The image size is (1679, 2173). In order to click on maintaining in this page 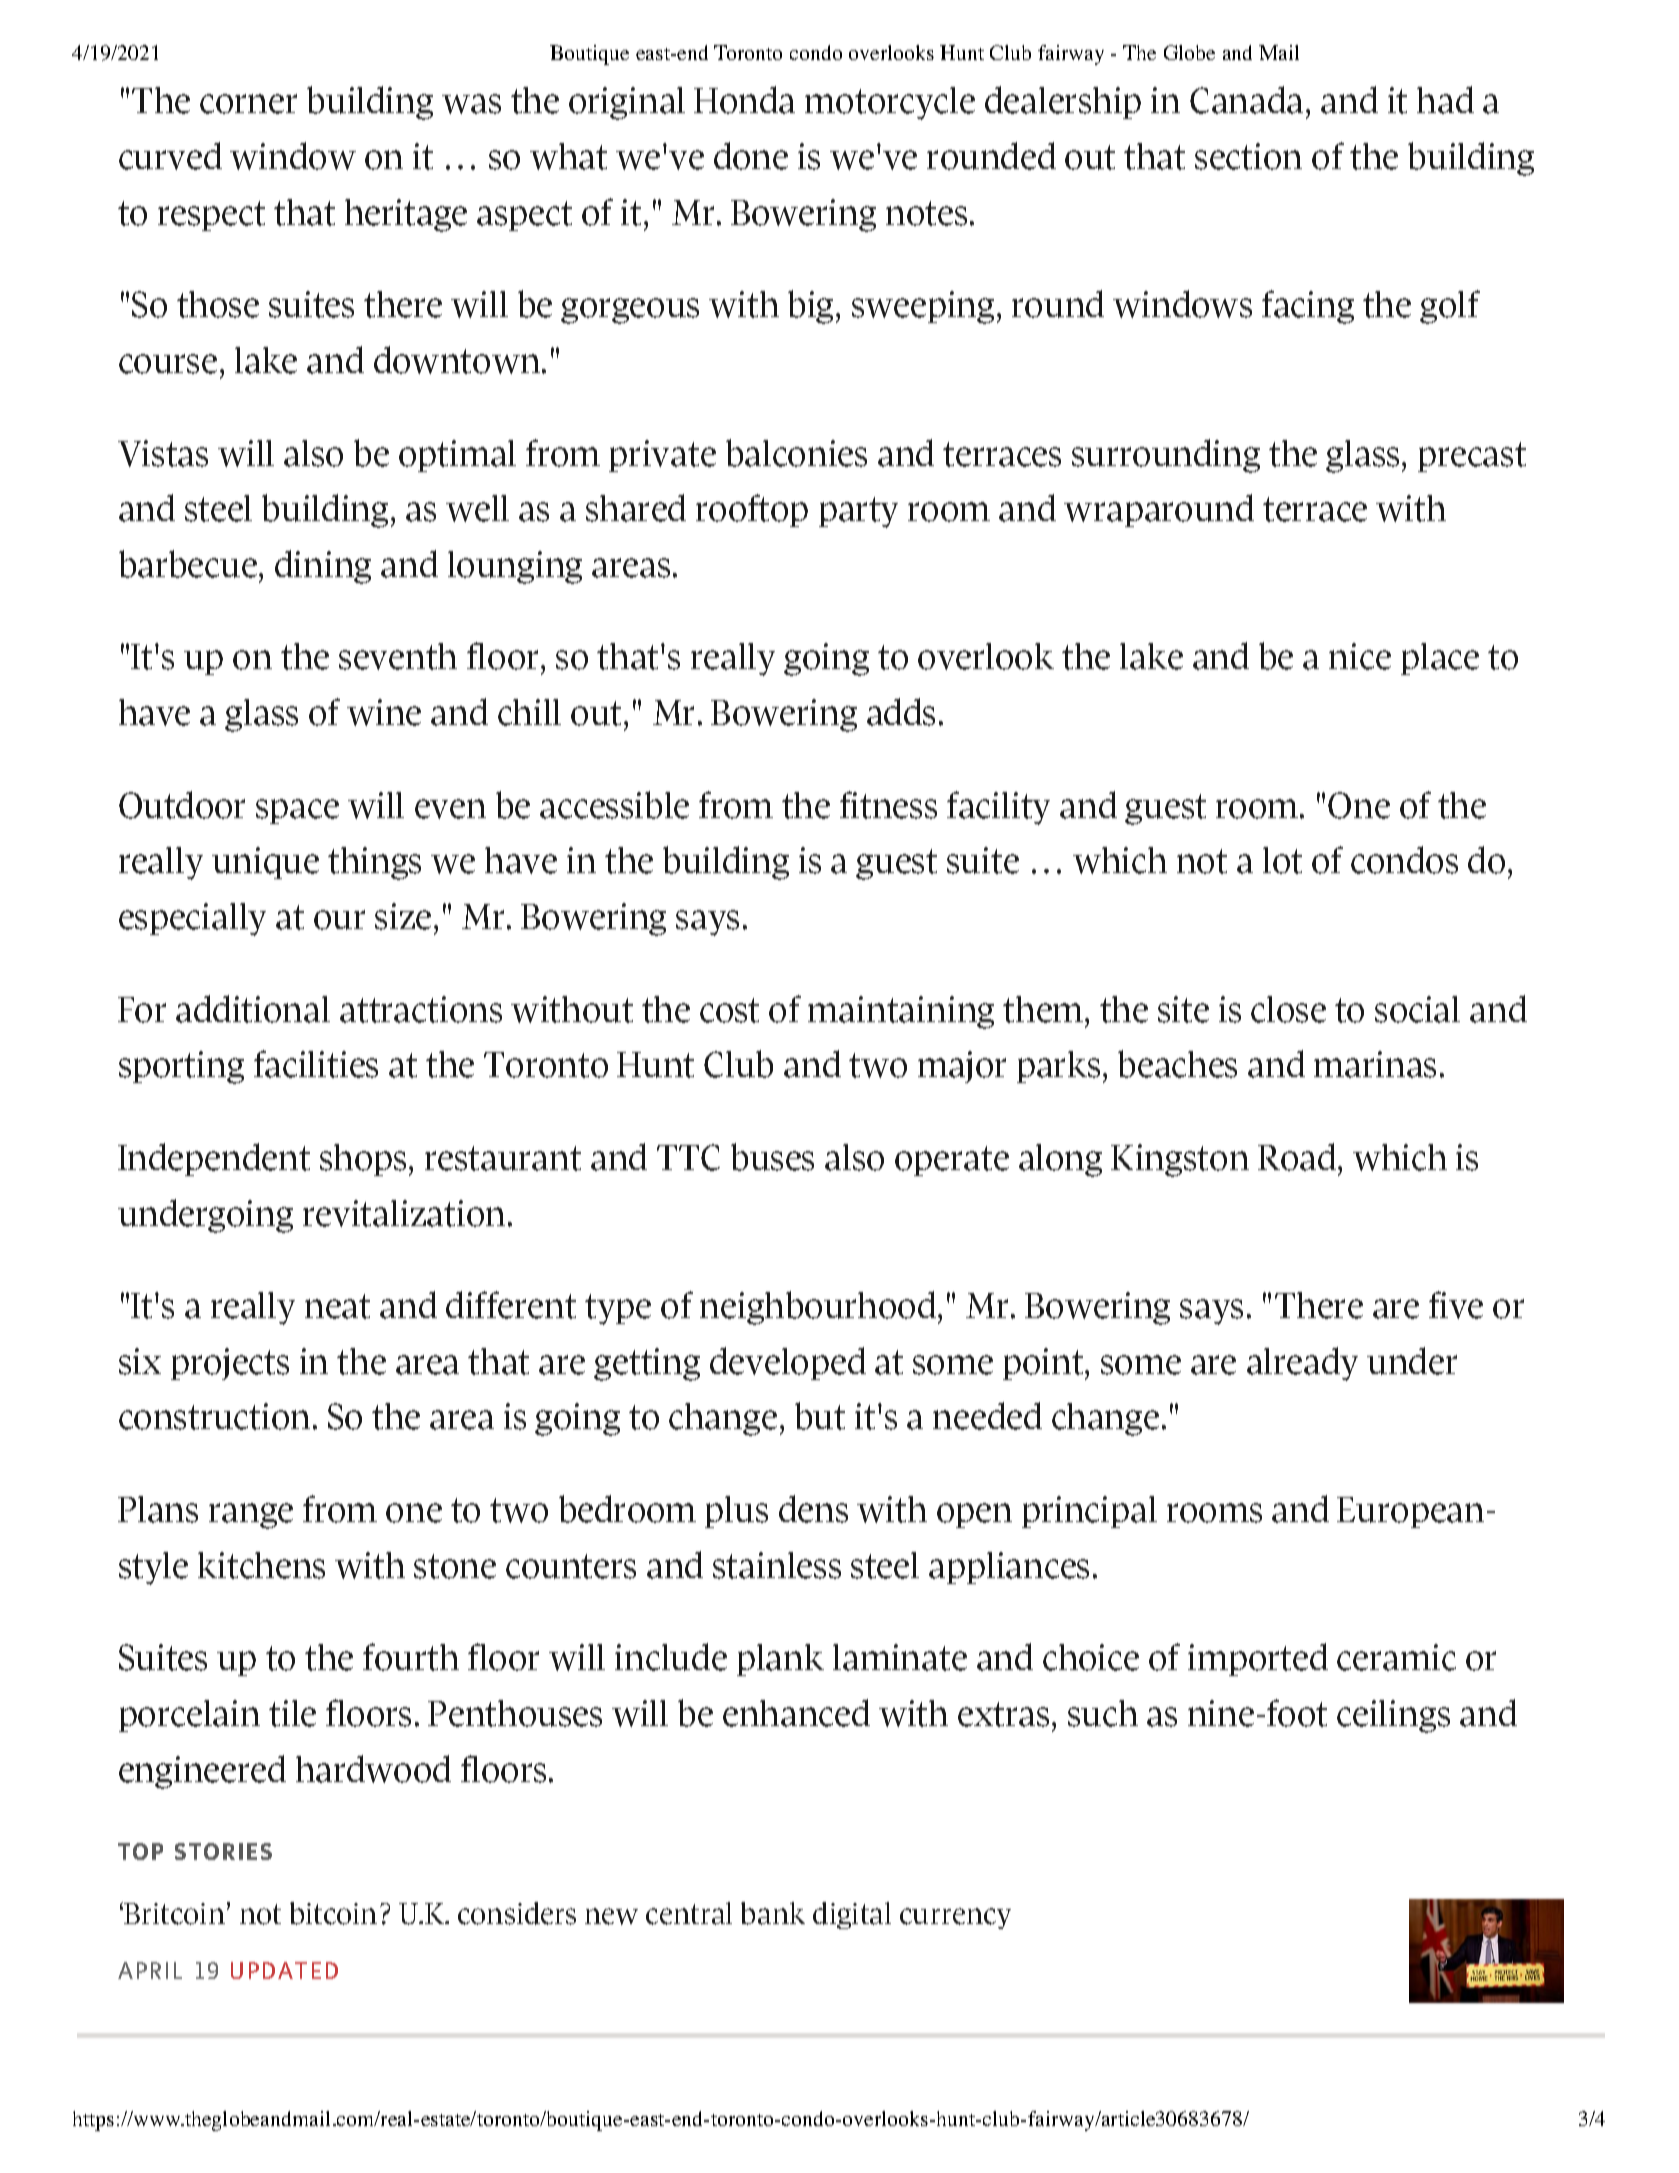, I will do `click(901, 1012)`.
